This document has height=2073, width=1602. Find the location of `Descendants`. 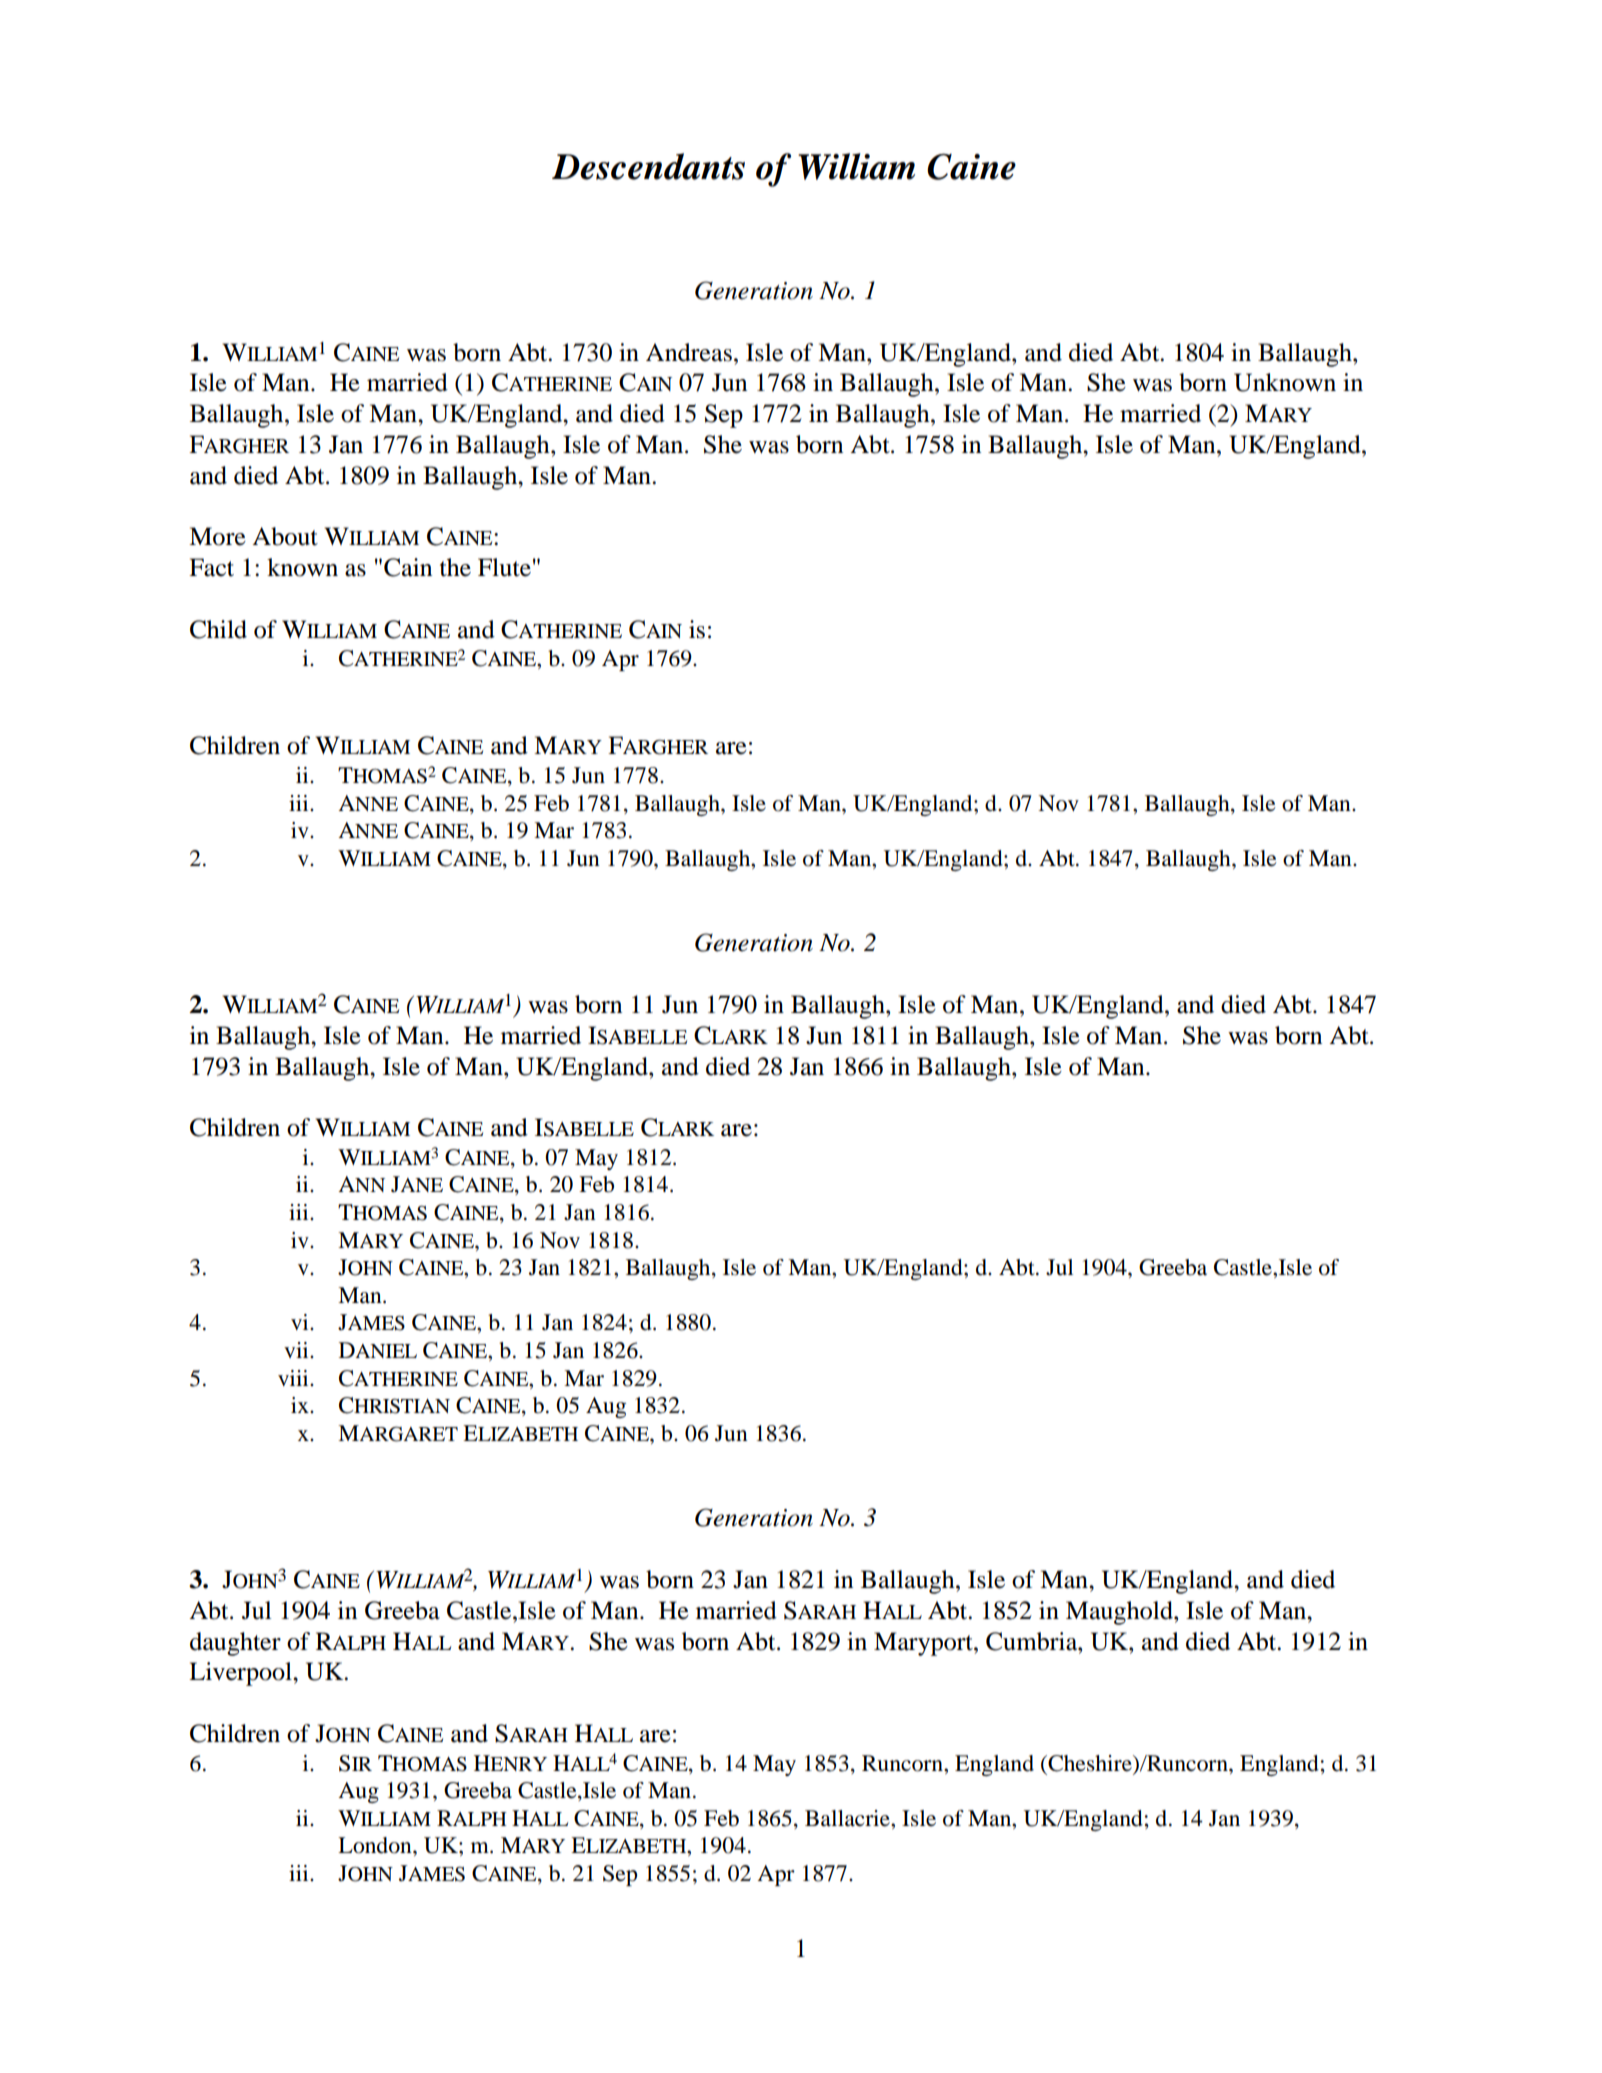

Descendants is located at coordinates (648, 166).
